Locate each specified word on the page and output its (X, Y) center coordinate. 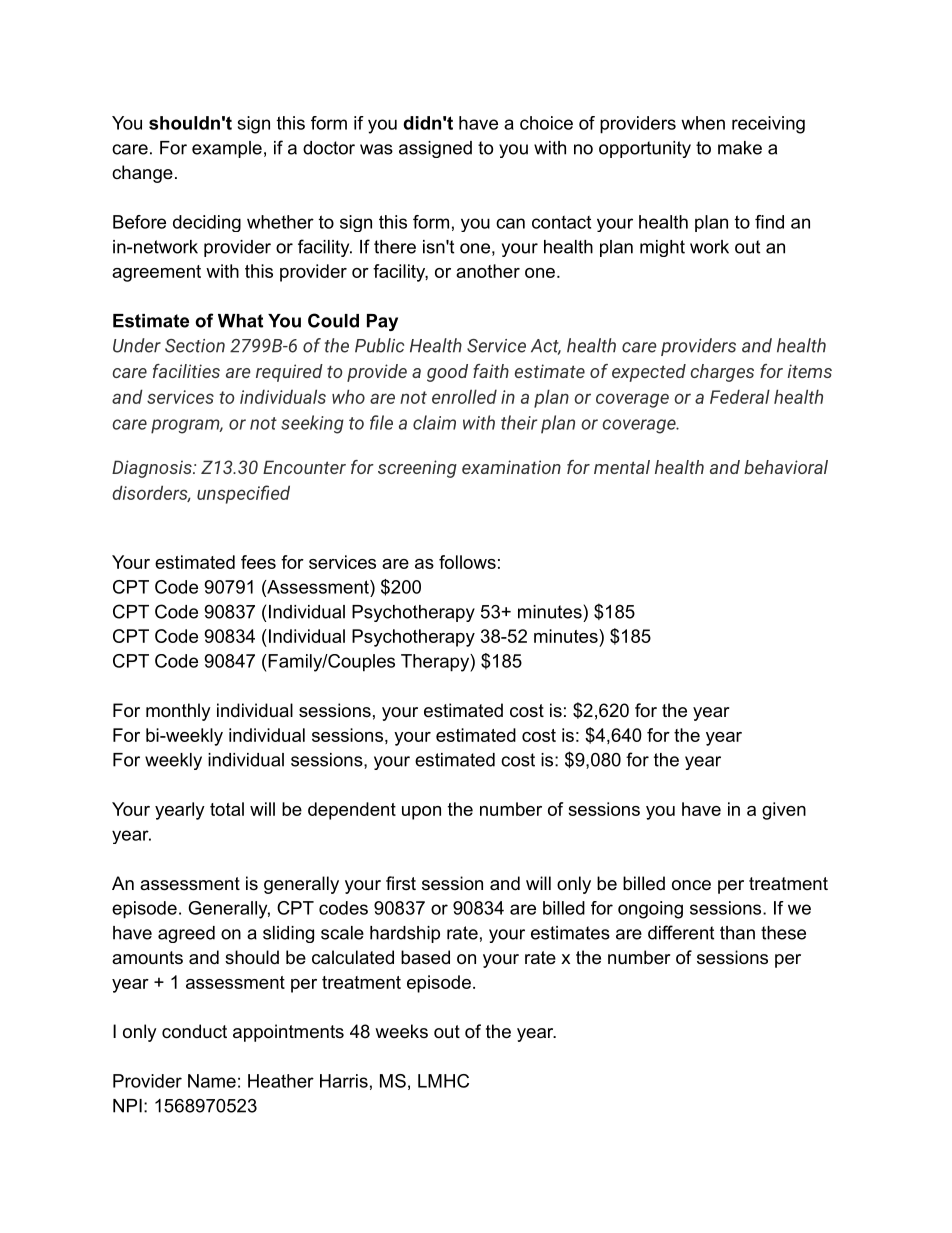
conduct (194, 1031)
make (740, 148)
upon (421, 813)
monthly (178, 712)
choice (546, 123)
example (227, 149)
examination (511, 467)
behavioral (786, 467)
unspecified (243, 494)
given (784, 811)
